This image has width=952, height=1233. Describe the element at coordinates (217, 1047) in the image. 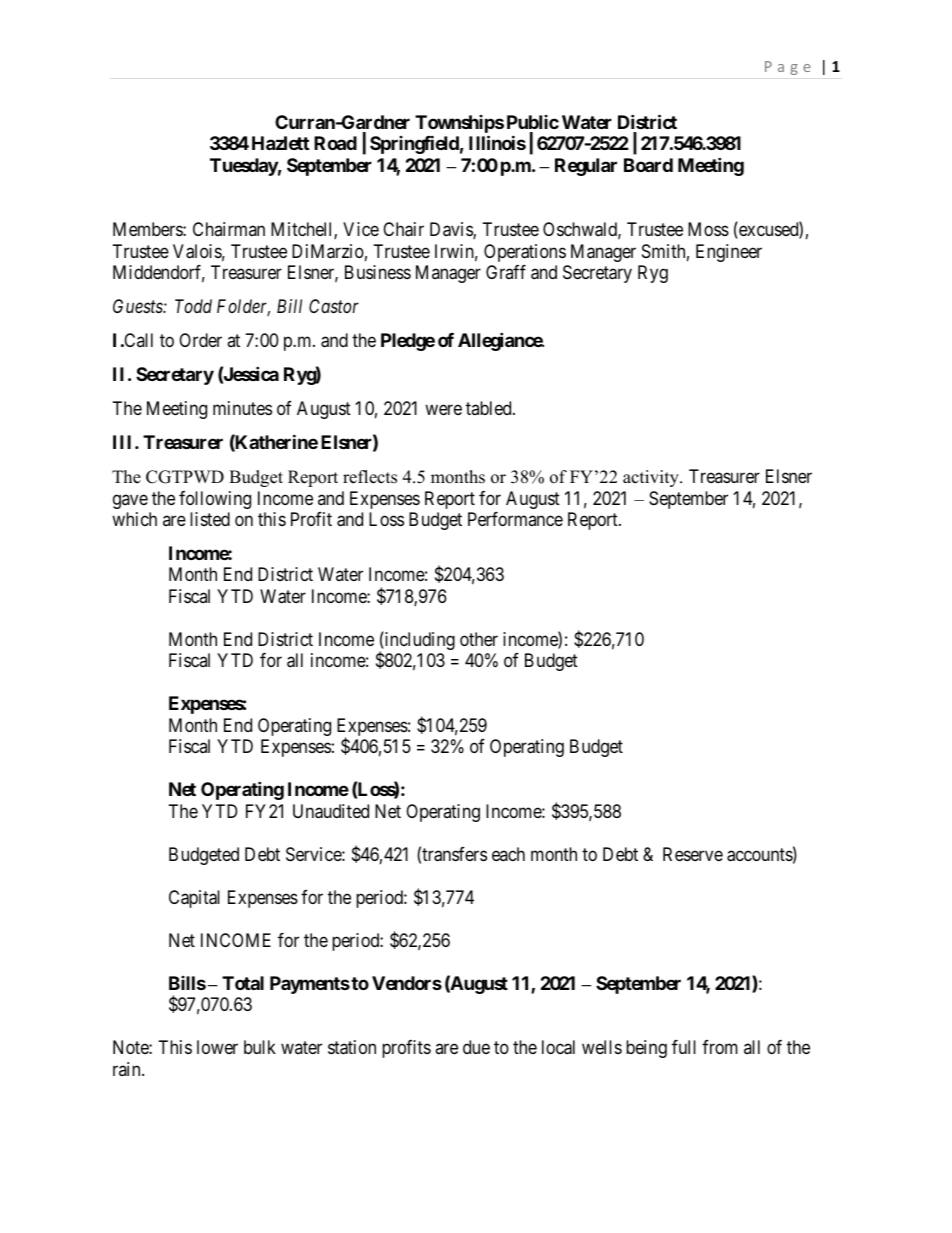

I see `lower` at that location.
